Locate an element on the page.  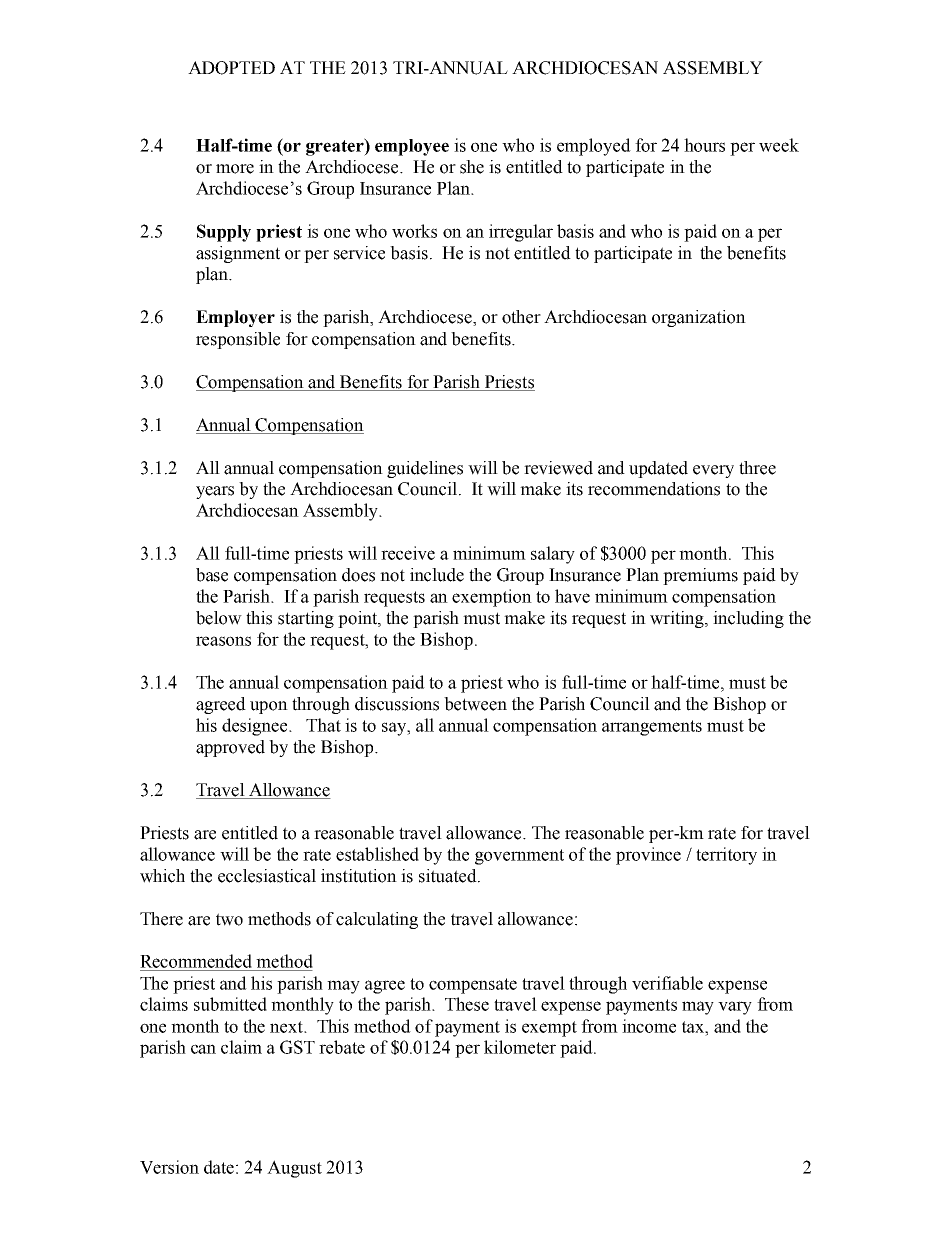
hours is located at coordinates (704, 145).
